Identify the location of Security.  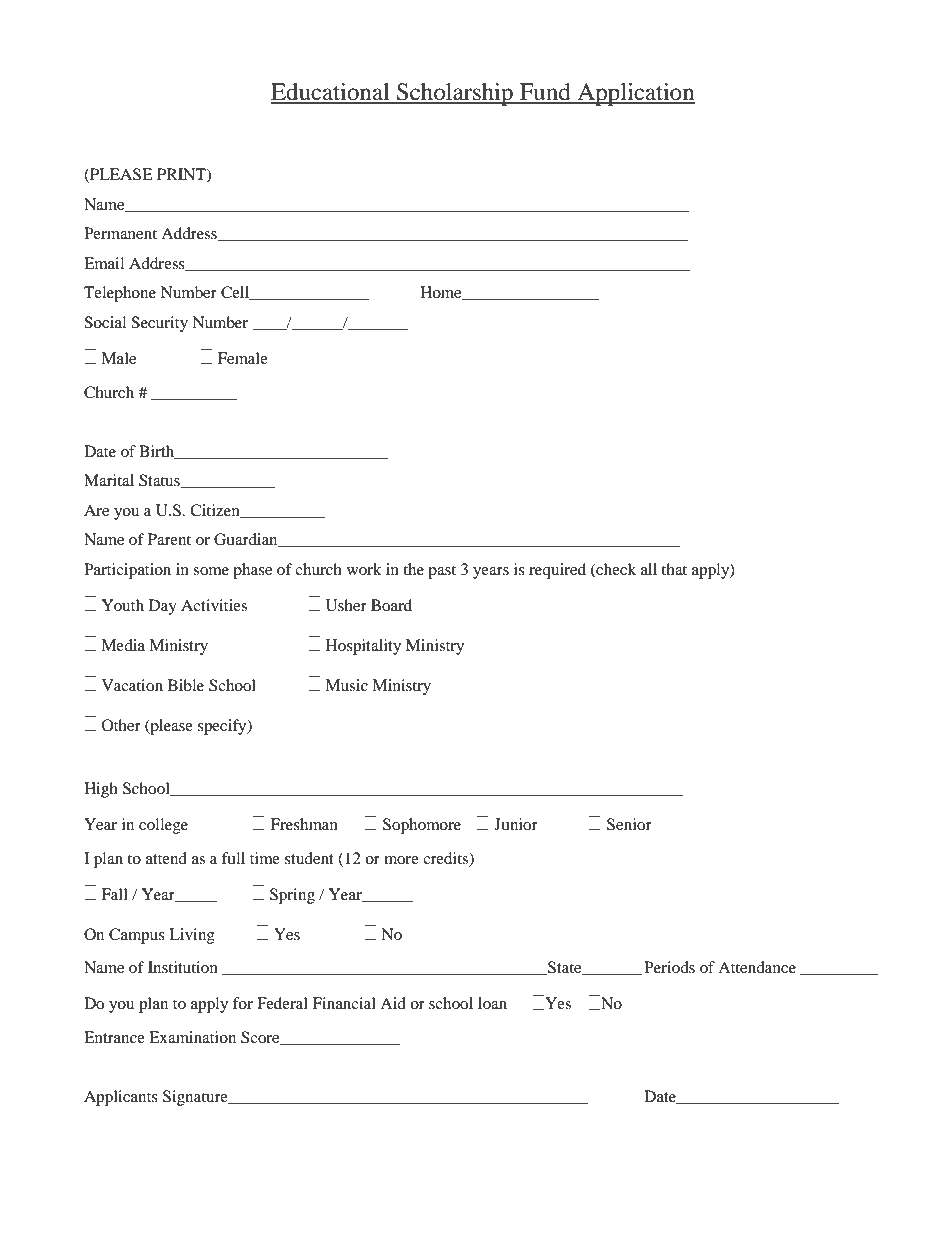
(159, 324).
